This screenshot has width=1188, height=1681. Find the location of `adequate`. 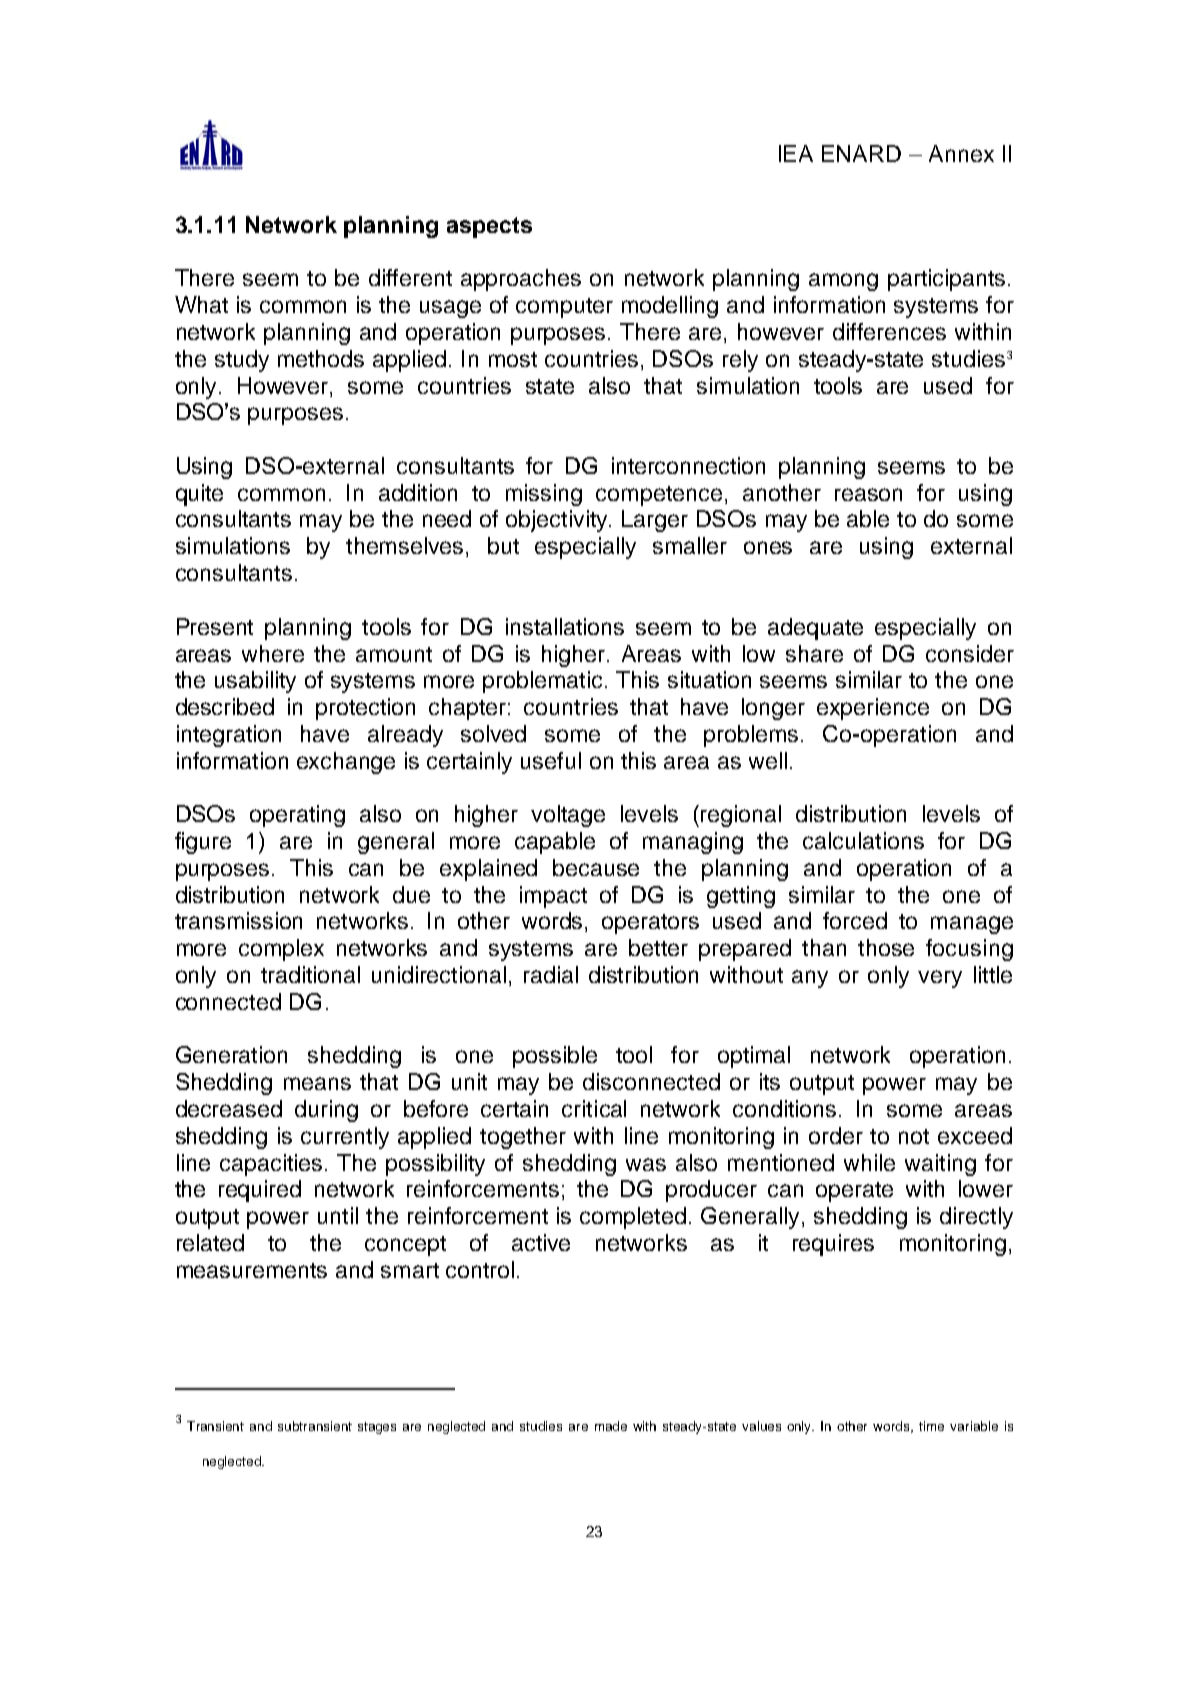

adequate is located at coordinates (815, 629).
